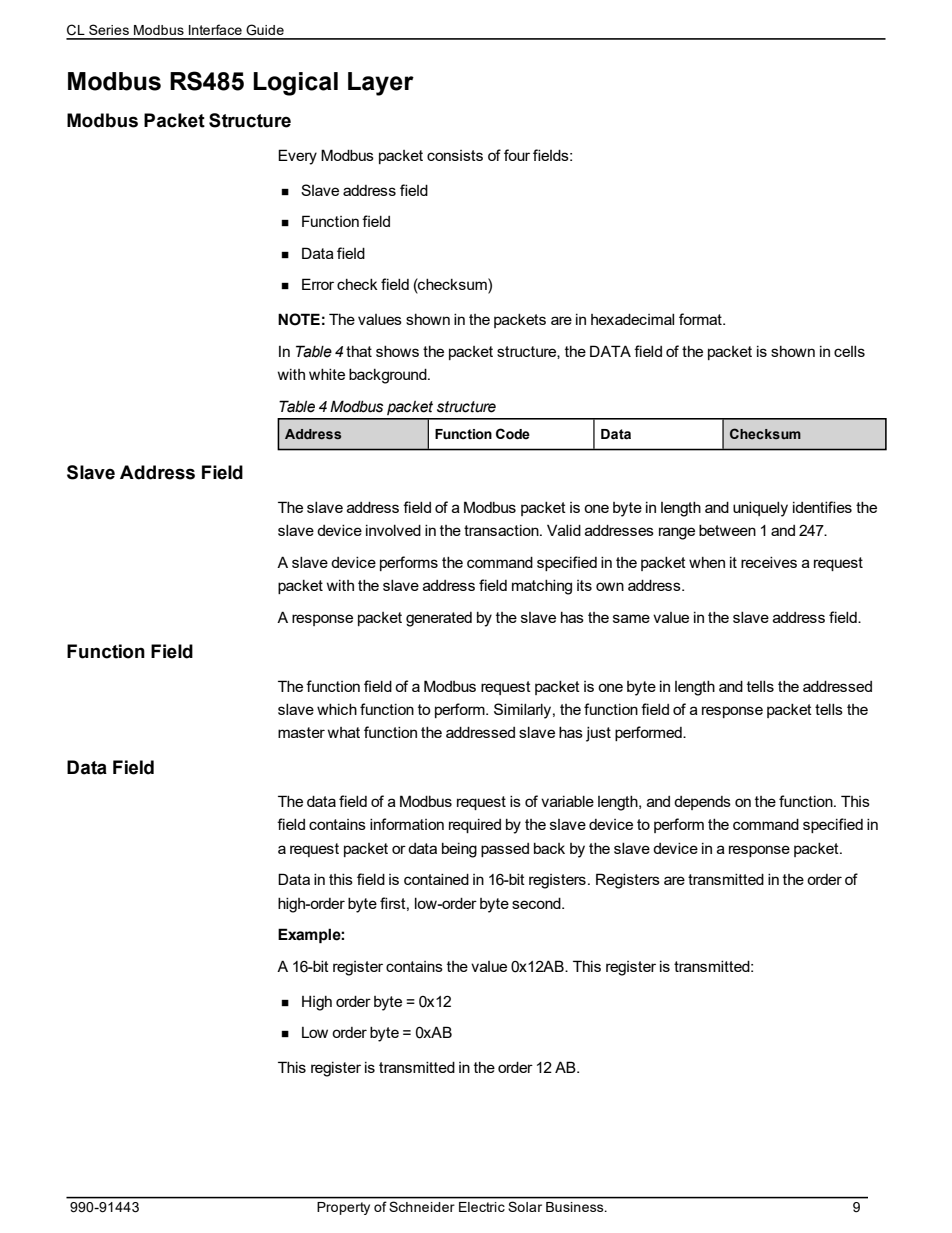 The width and height of the page is (952, 1233). I want to click on depends, so click(702, 803).
